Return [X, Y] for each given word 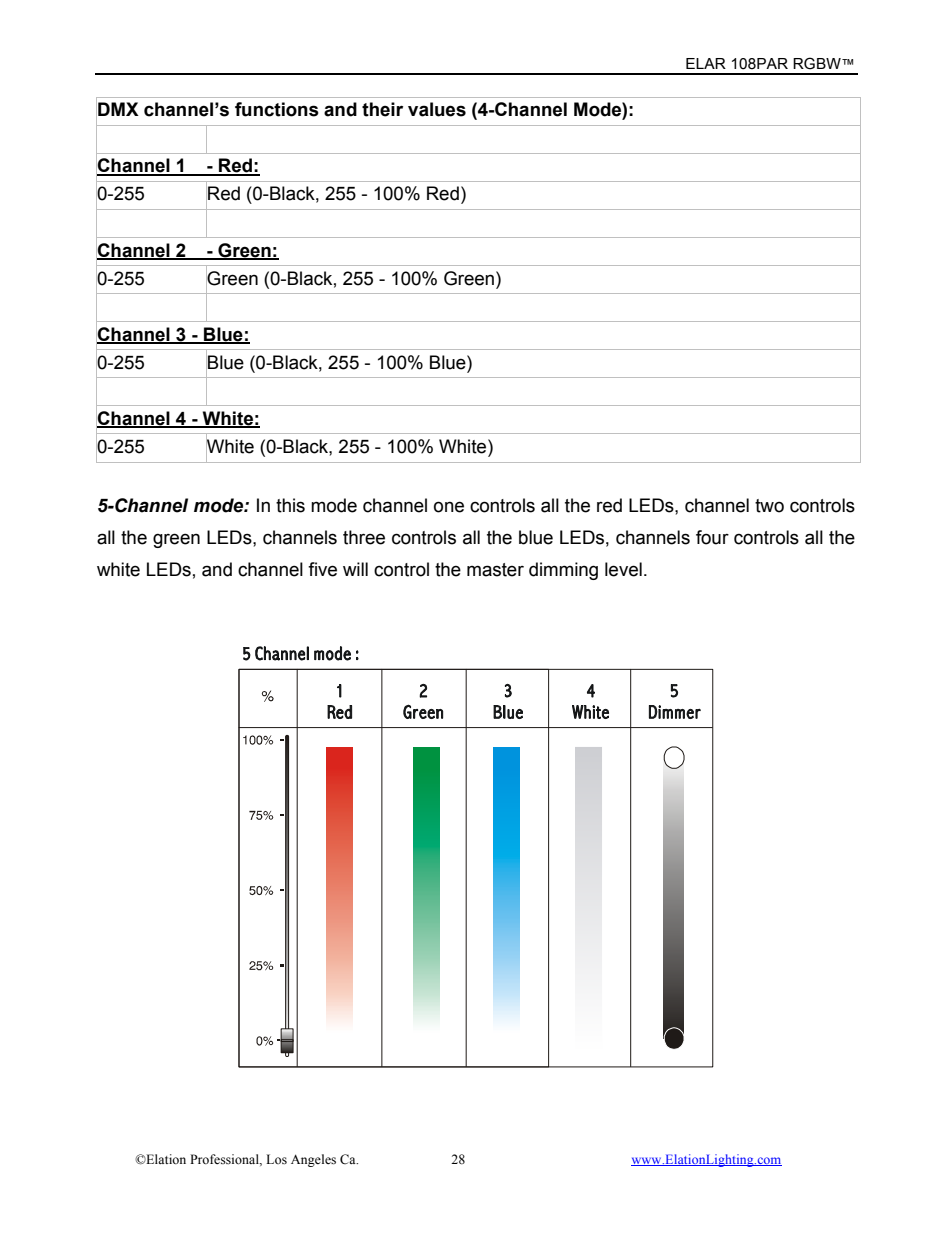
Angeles [313, 1160]
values [437, 109]
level [623, 569]
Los [276, 1159]
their [382, 109]
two [769, 506]
